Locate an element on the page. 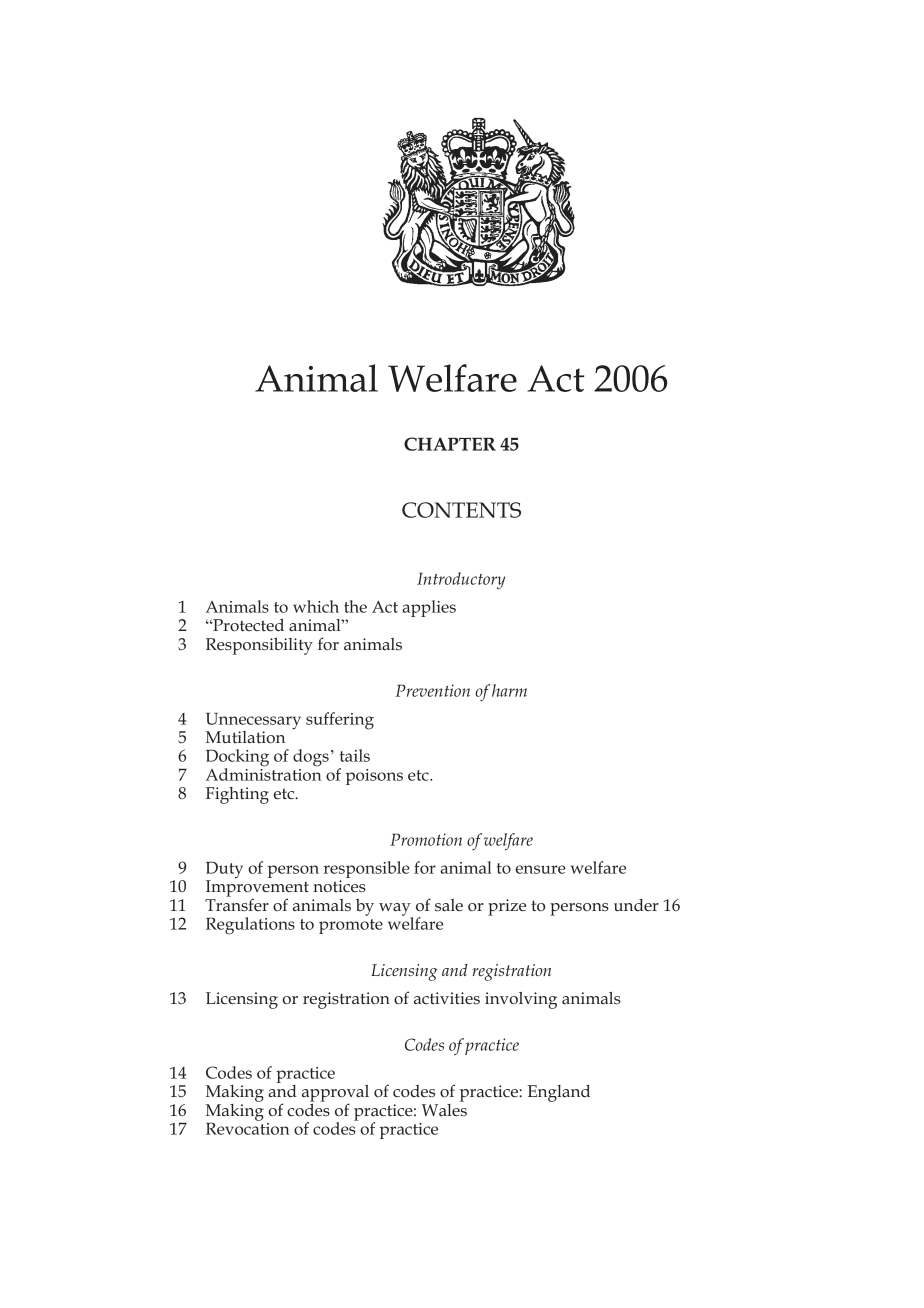 This page has height=1308, width=924. harm is located at coordinates (509, 690).
